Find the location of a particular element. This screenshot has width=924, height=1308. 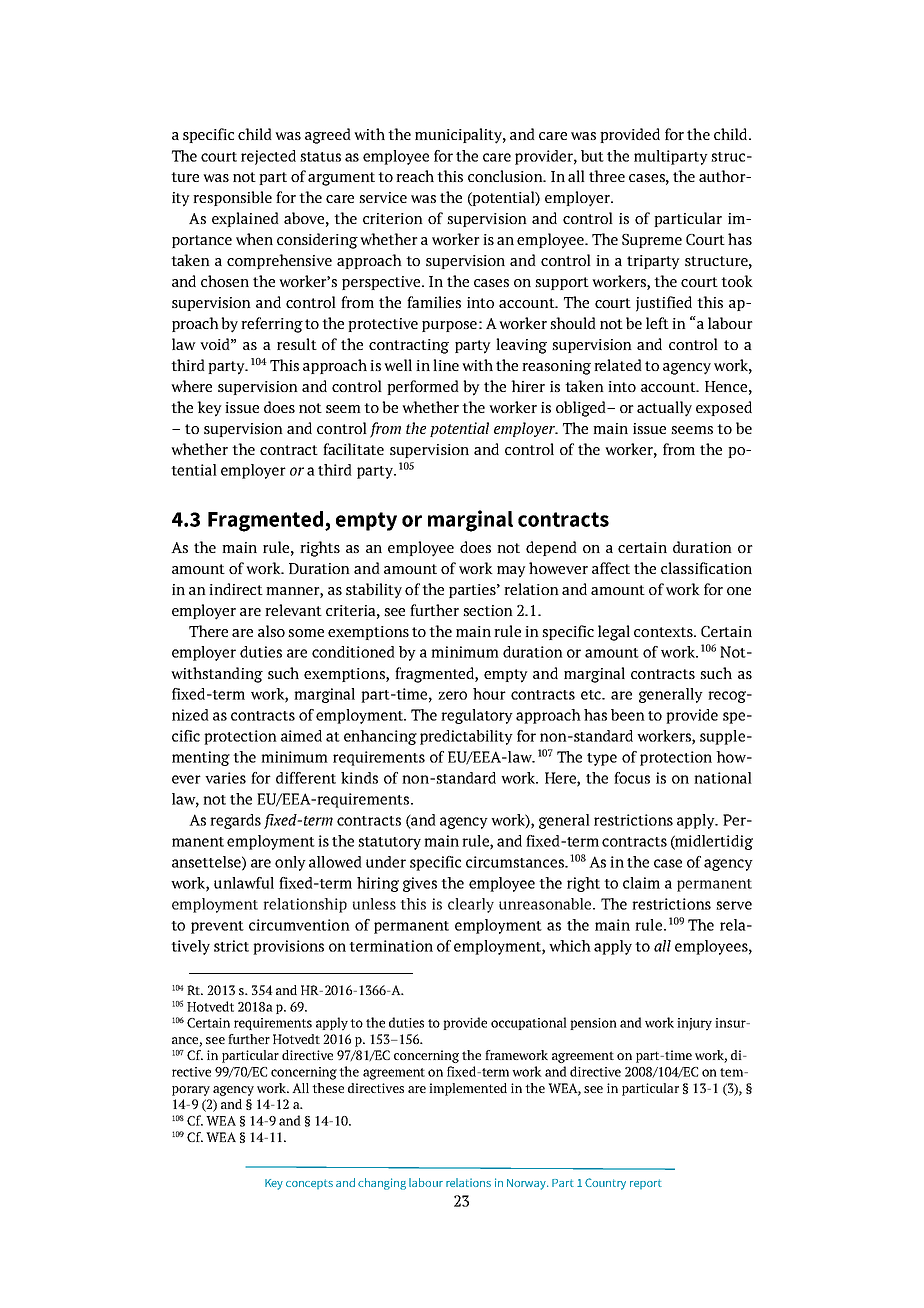

also is located at coordinates (271, 631).
